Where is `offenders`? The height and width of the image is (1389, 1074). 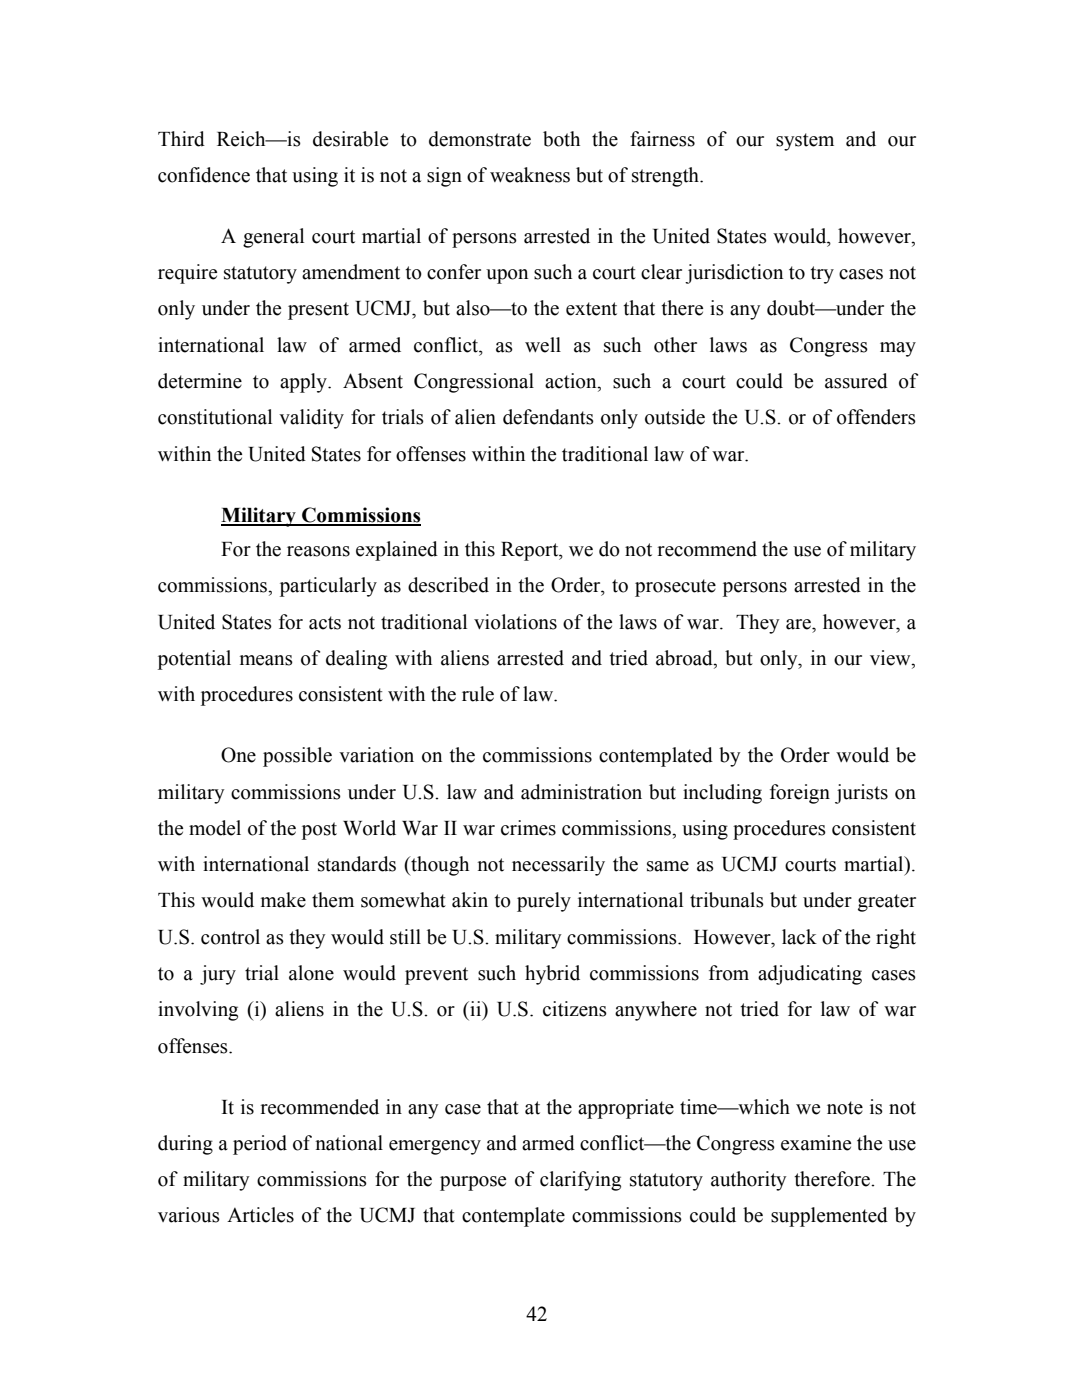 offenders is located at coordinates (876, 417).
